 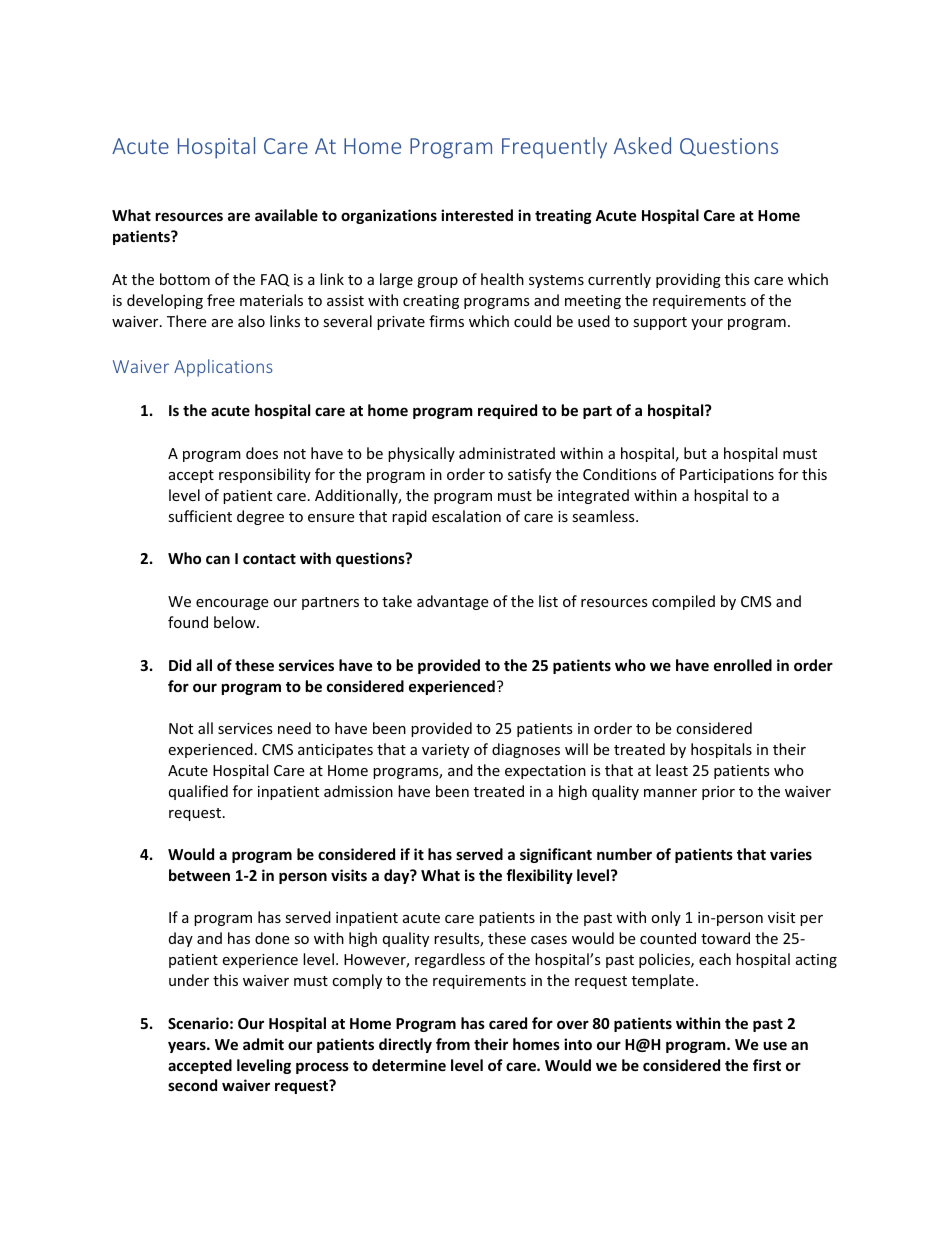 I want to click on required, so click(x=507, y=411).
